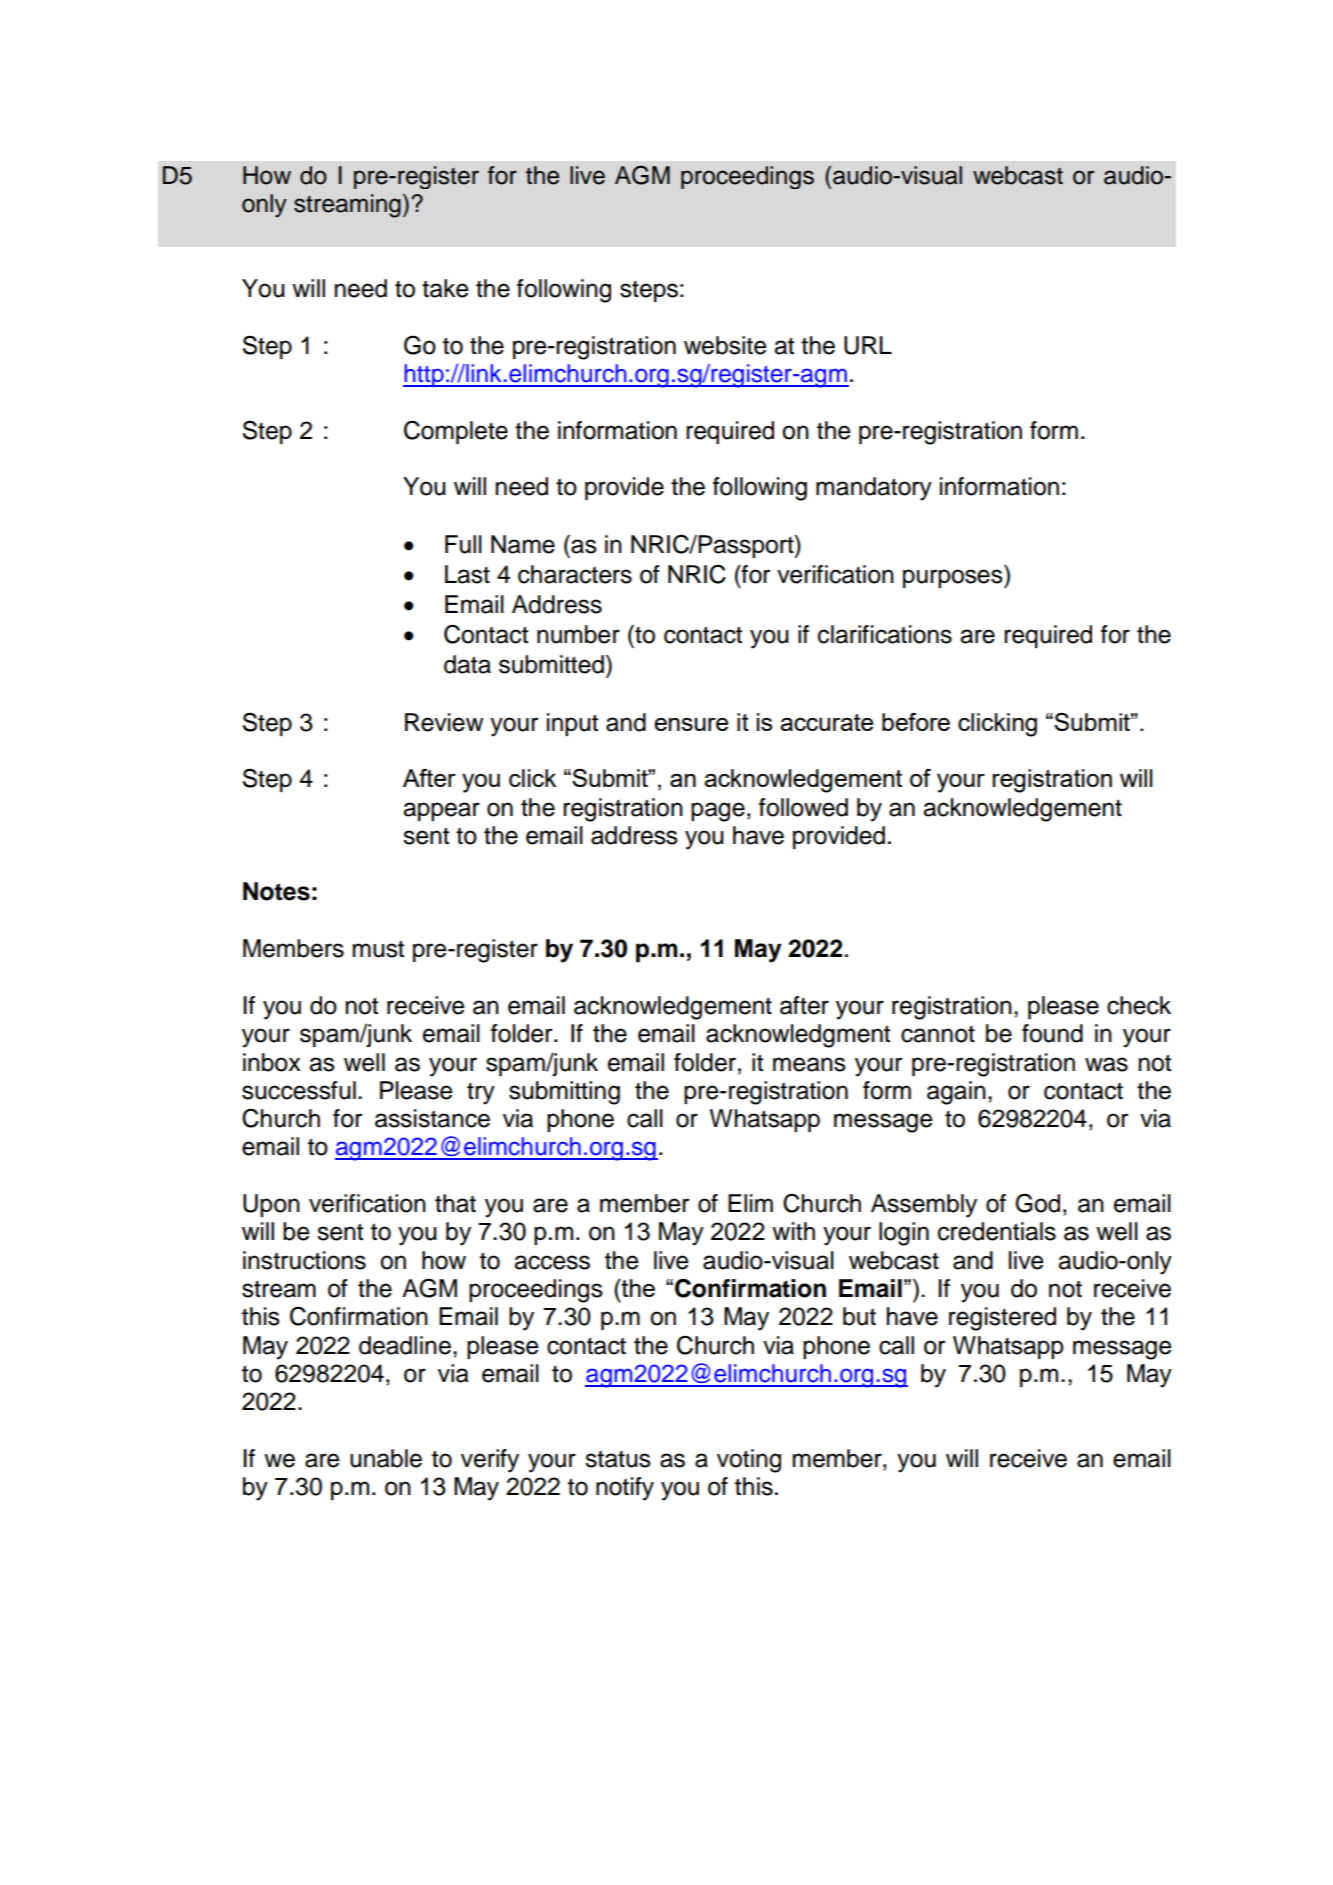 The height and width of the image is (1885, 1333). Describe the element at coordinates (467, 574) in the image. I see `Last` at that location.
